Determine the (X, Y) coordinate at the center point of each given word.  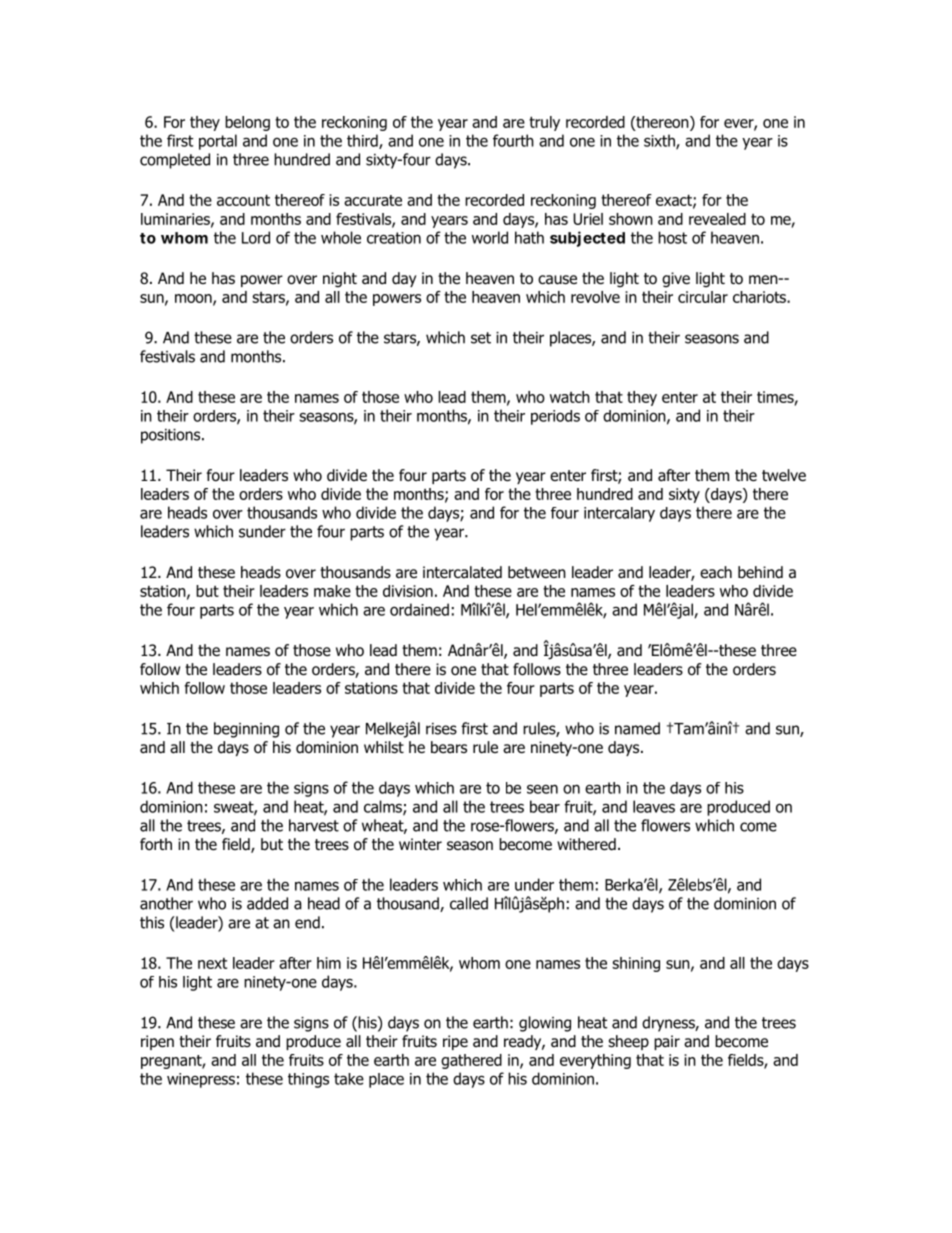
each (716, 572)
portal (218, 142)
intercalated (462, 572)
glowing (545, 1024)
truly (544, 123)
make (332, 591)
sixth (660, 141)
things (308, 1080)
